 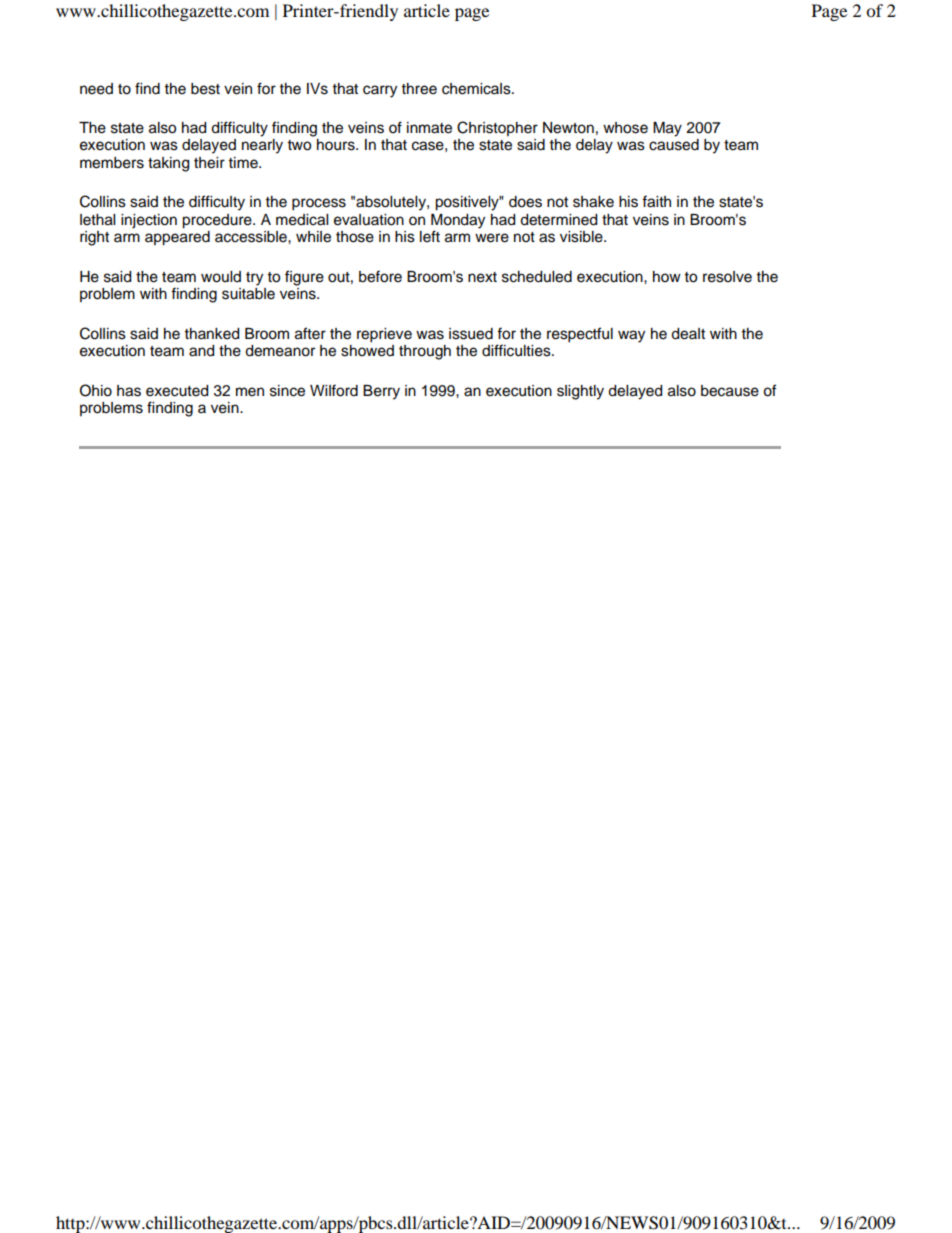 What do you see at coordinates (384, 335) in the image?
I see `reprieve` at bounding box center [384, 335].
